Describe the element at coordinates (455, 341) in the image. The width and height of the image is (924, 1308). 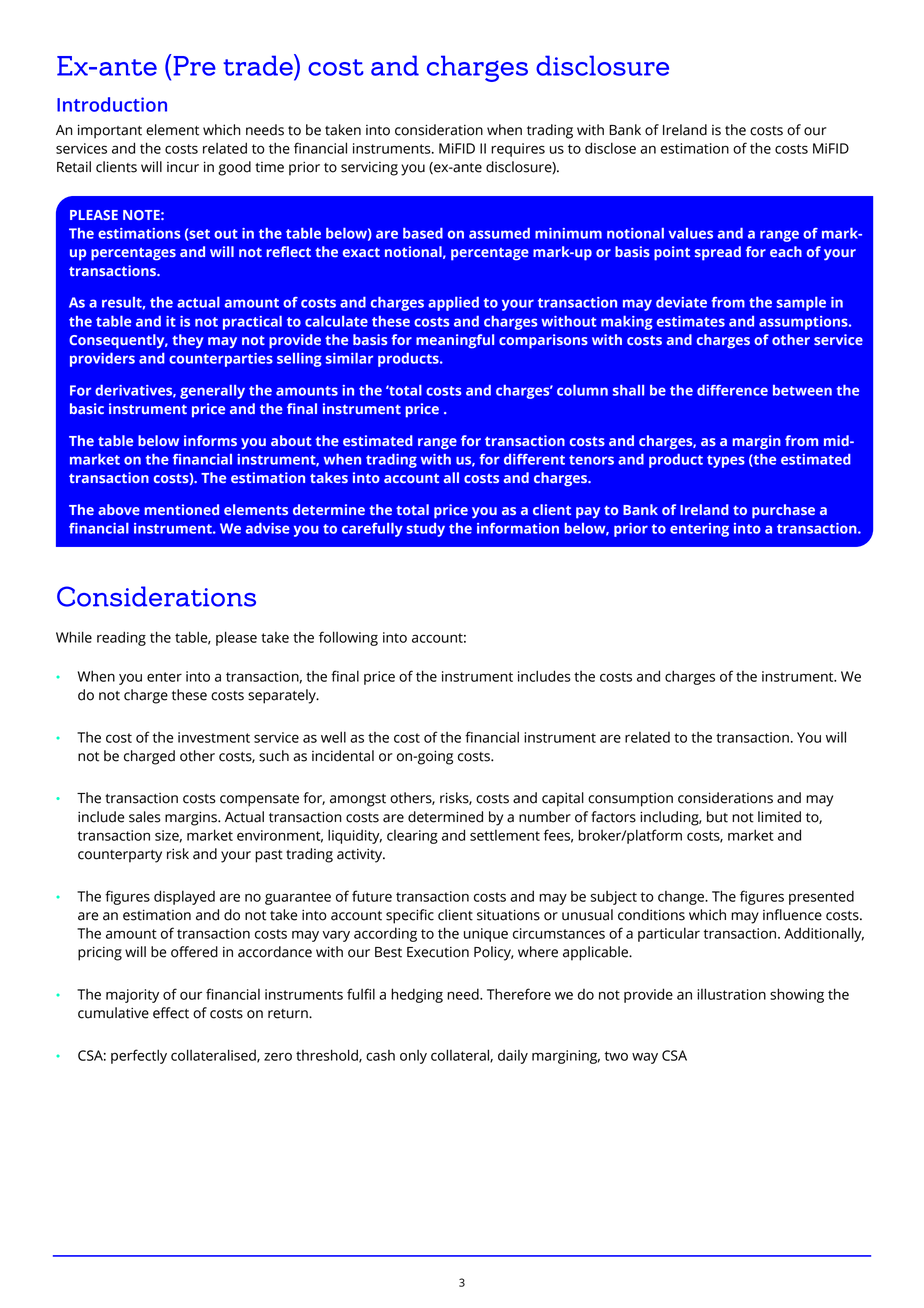
I see `meaningful` at that location.
